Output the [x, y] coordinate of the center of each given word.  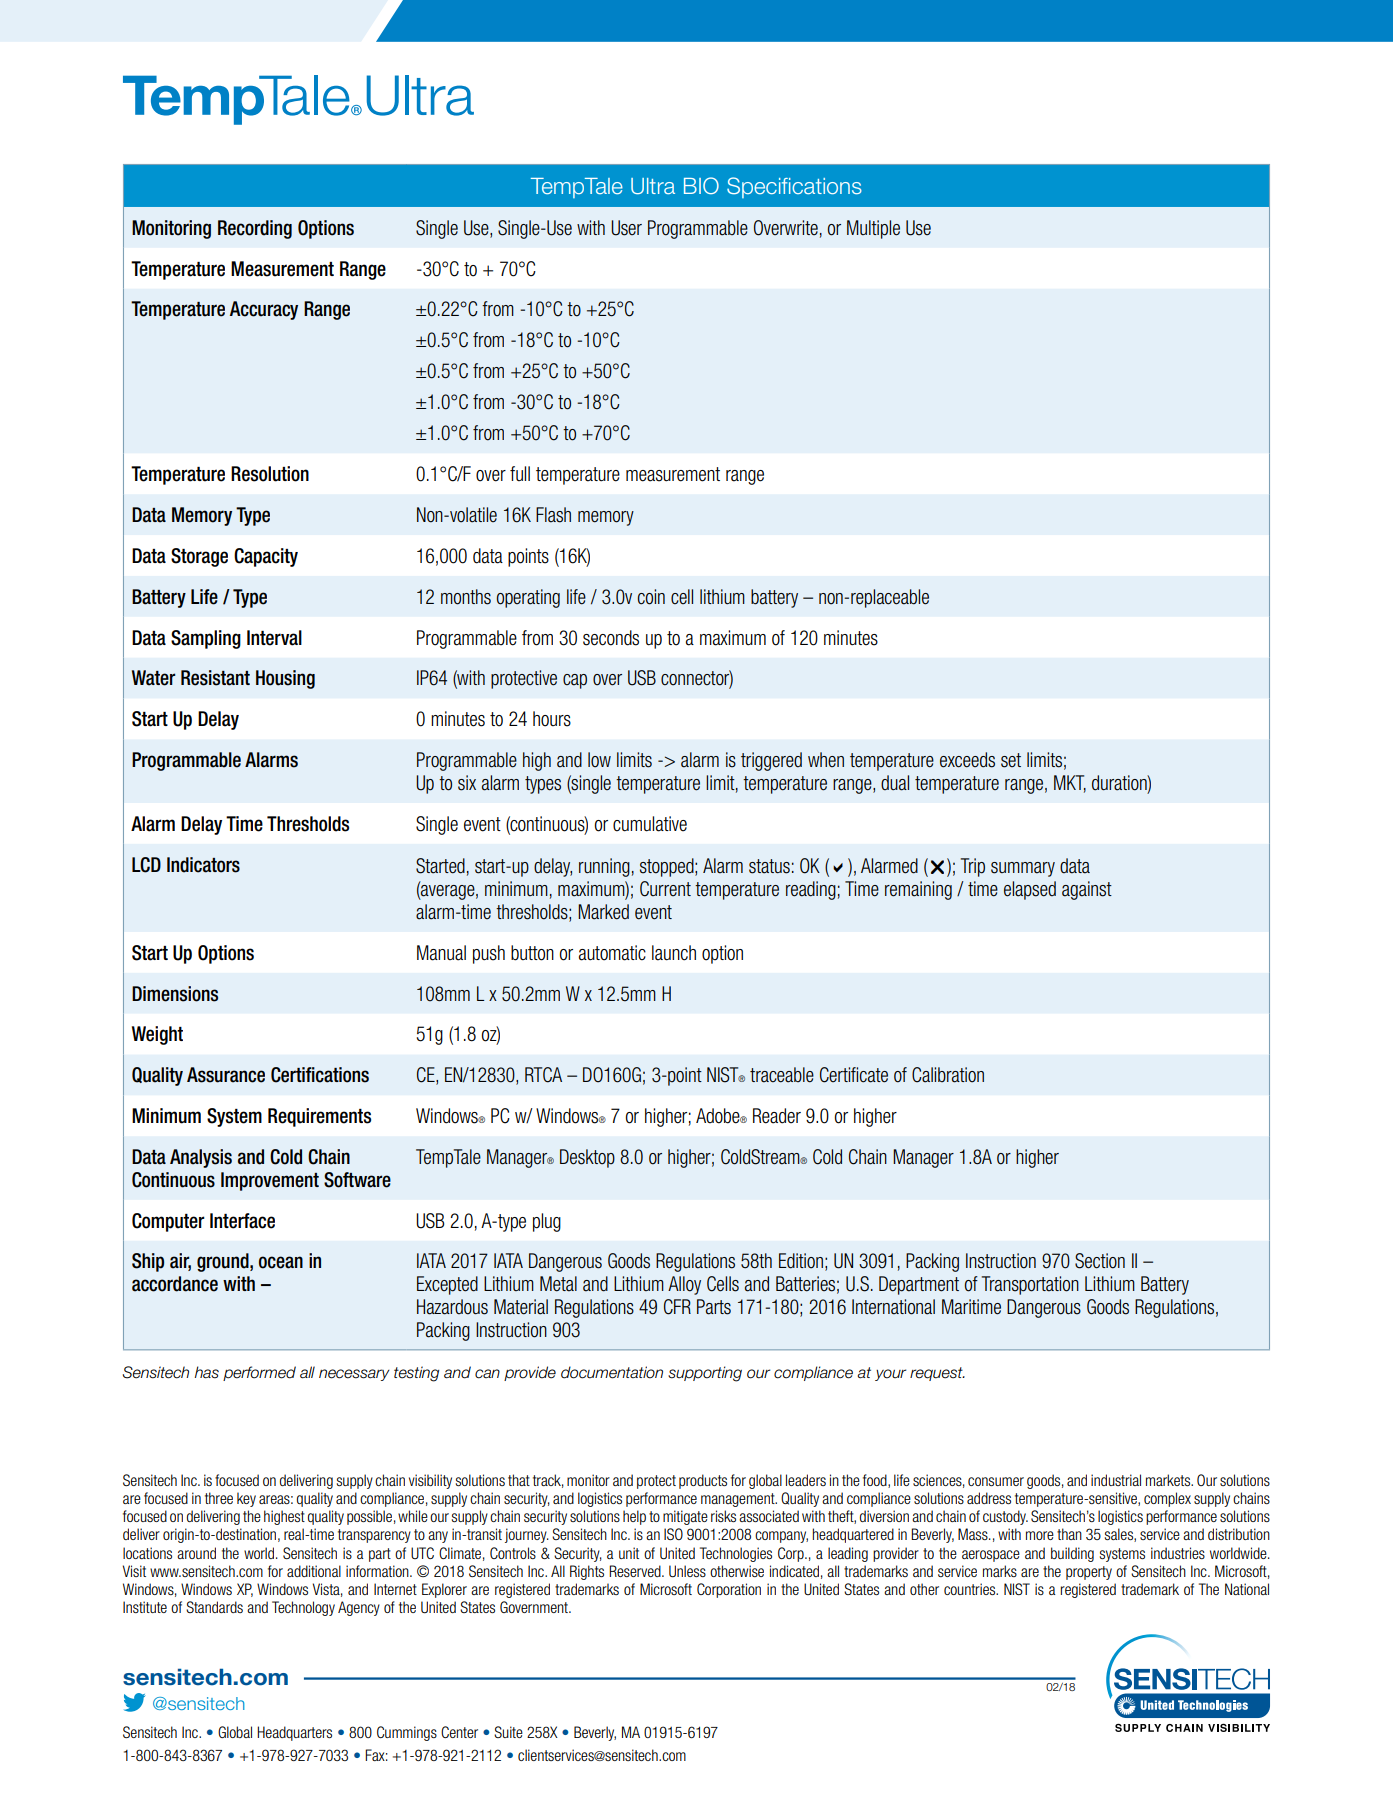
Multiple [873, 229]
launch [674, 953]
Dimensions [175, 994]
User [626, 228]
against [1087, 890]
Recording [255, 229]
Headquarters [294, 1733]
